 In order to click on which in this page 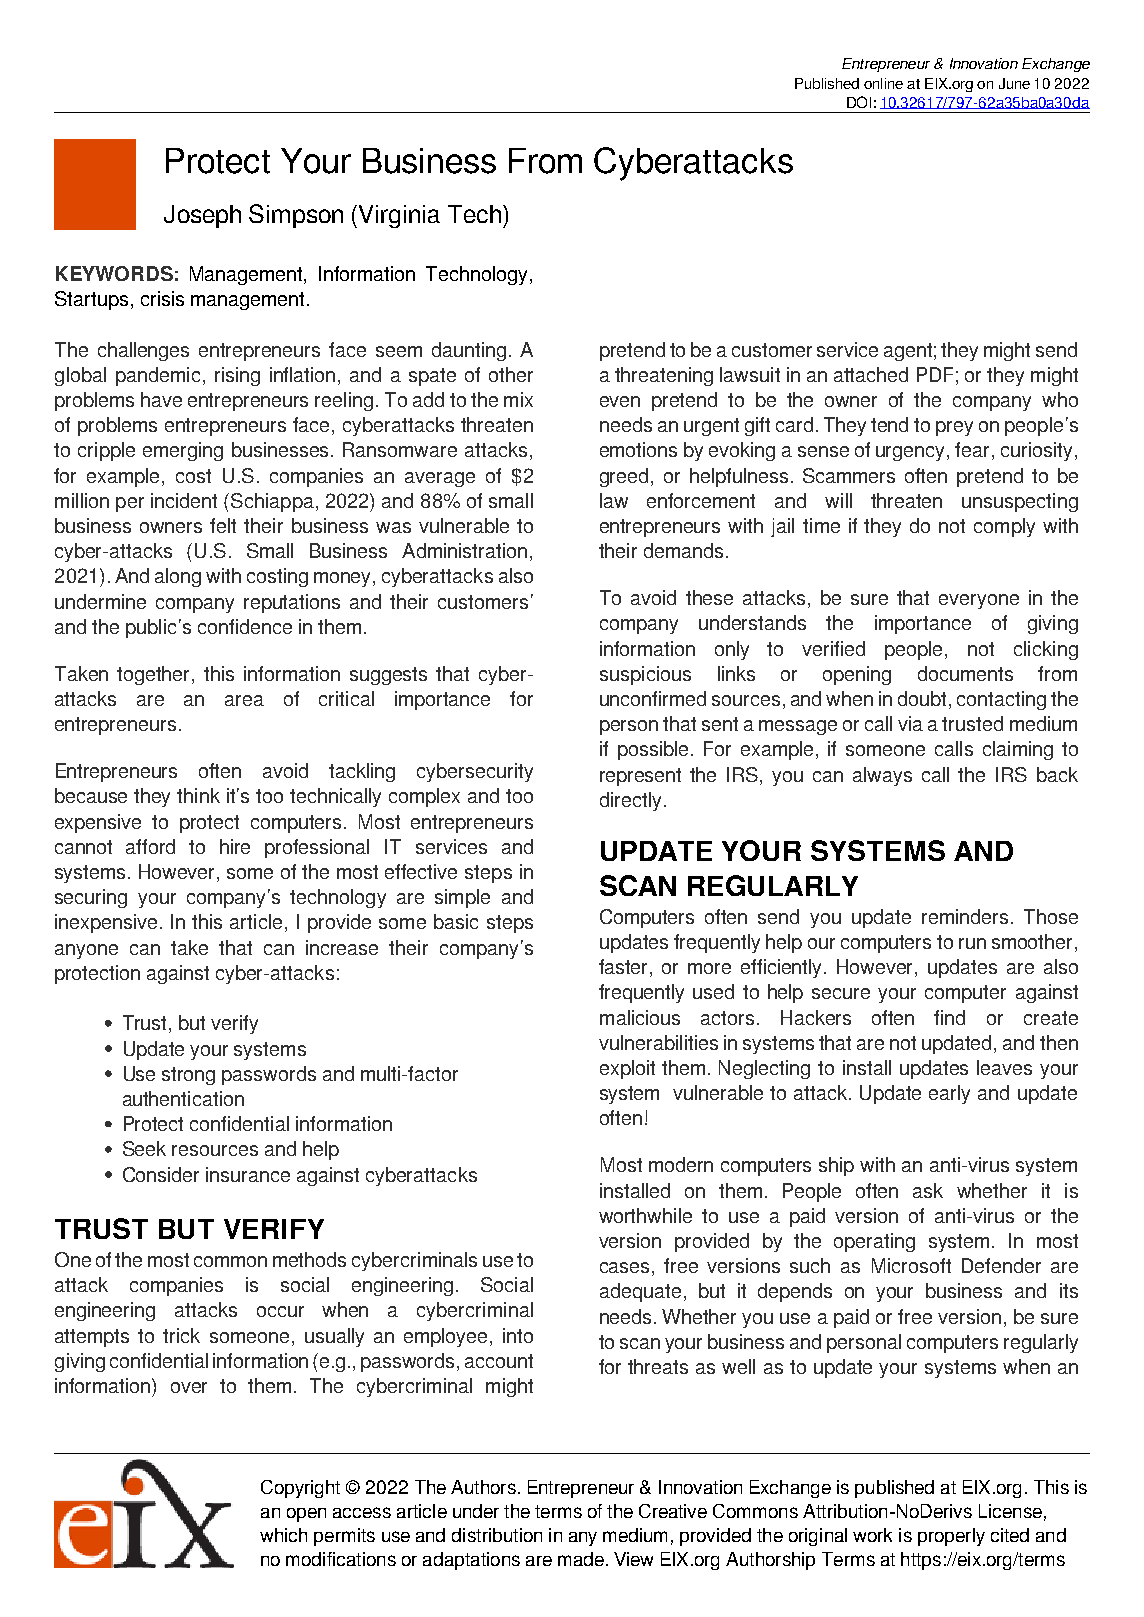, I will do `click(283, 1535)`.
